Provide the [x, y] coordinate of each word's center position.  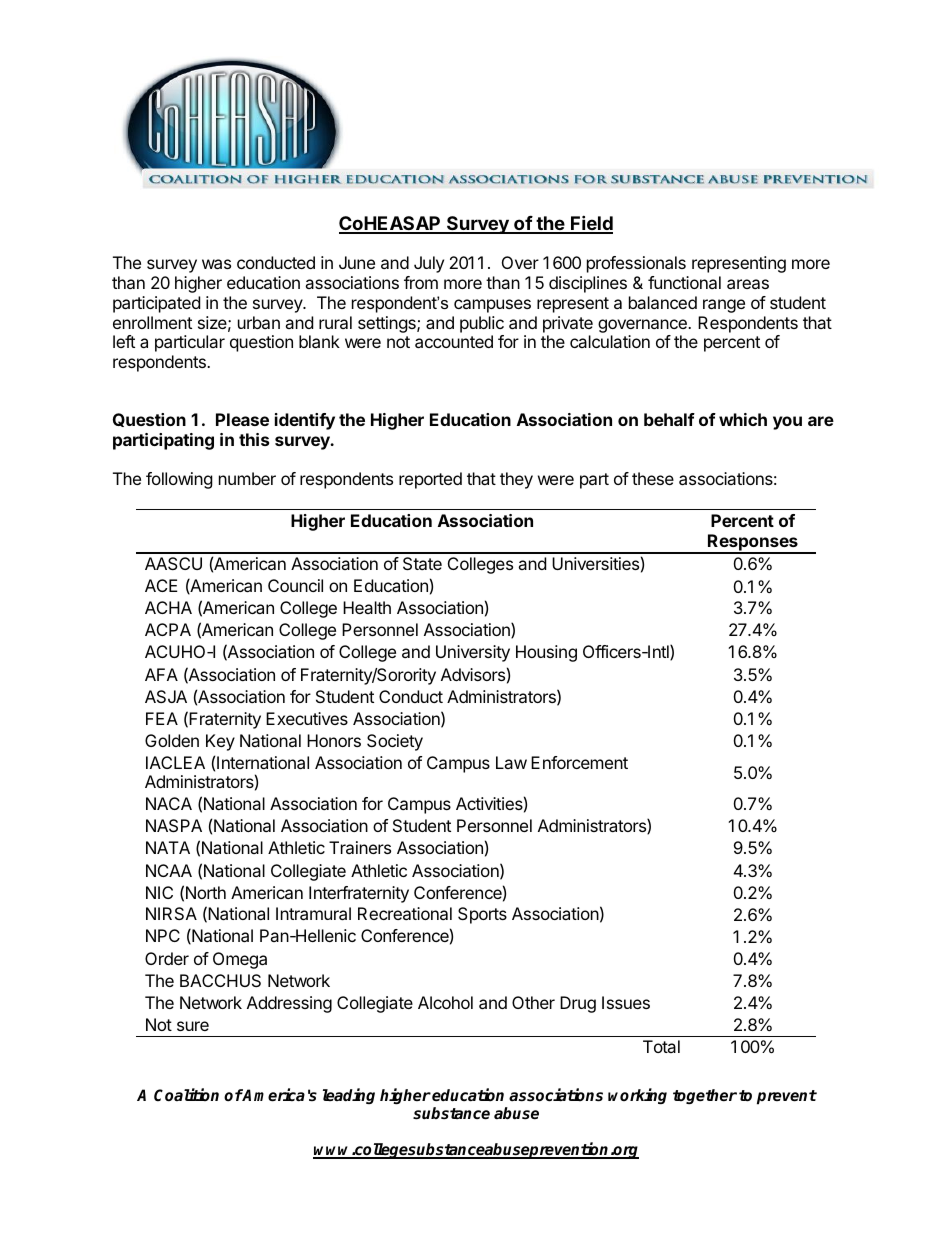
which [743, 419]
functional [684, 282]
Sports [482, 915]
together [705, 1096]
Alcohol [445, 1002]
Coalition [186, 1095]
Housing [546, 653]
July [429, 264]
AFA [161, 674]
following [179, 480]
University [473, 653]
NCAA [169, 870]
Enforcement [579, 762]
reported [430, 480]
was [216, 264]
